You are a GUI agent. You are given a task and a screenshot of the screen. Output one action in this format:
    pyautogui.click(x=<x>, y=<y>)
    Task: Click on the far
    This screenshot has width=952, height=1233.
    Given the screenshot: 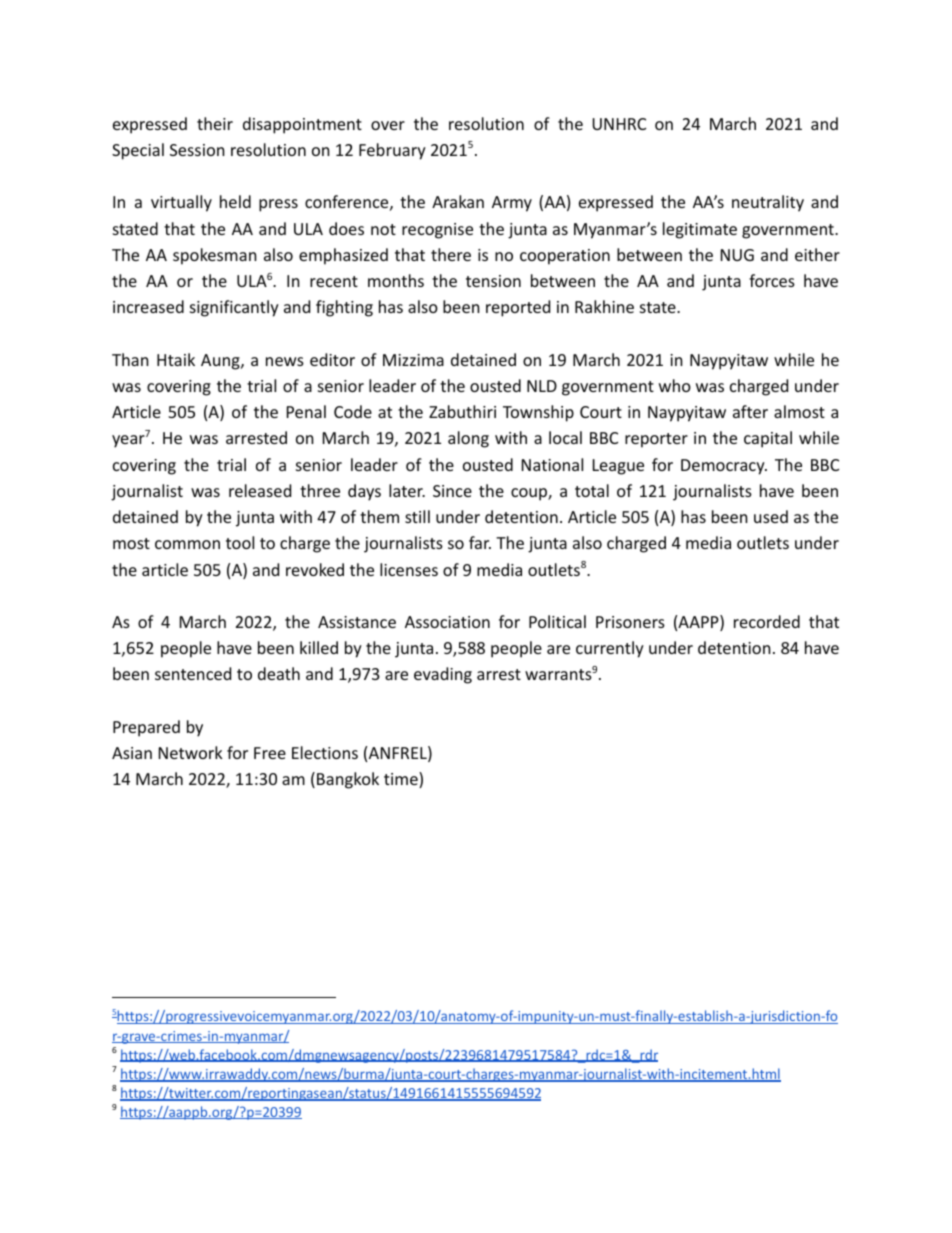 What is the action you would take?
    pyautogui.click(x=480, y=542)
